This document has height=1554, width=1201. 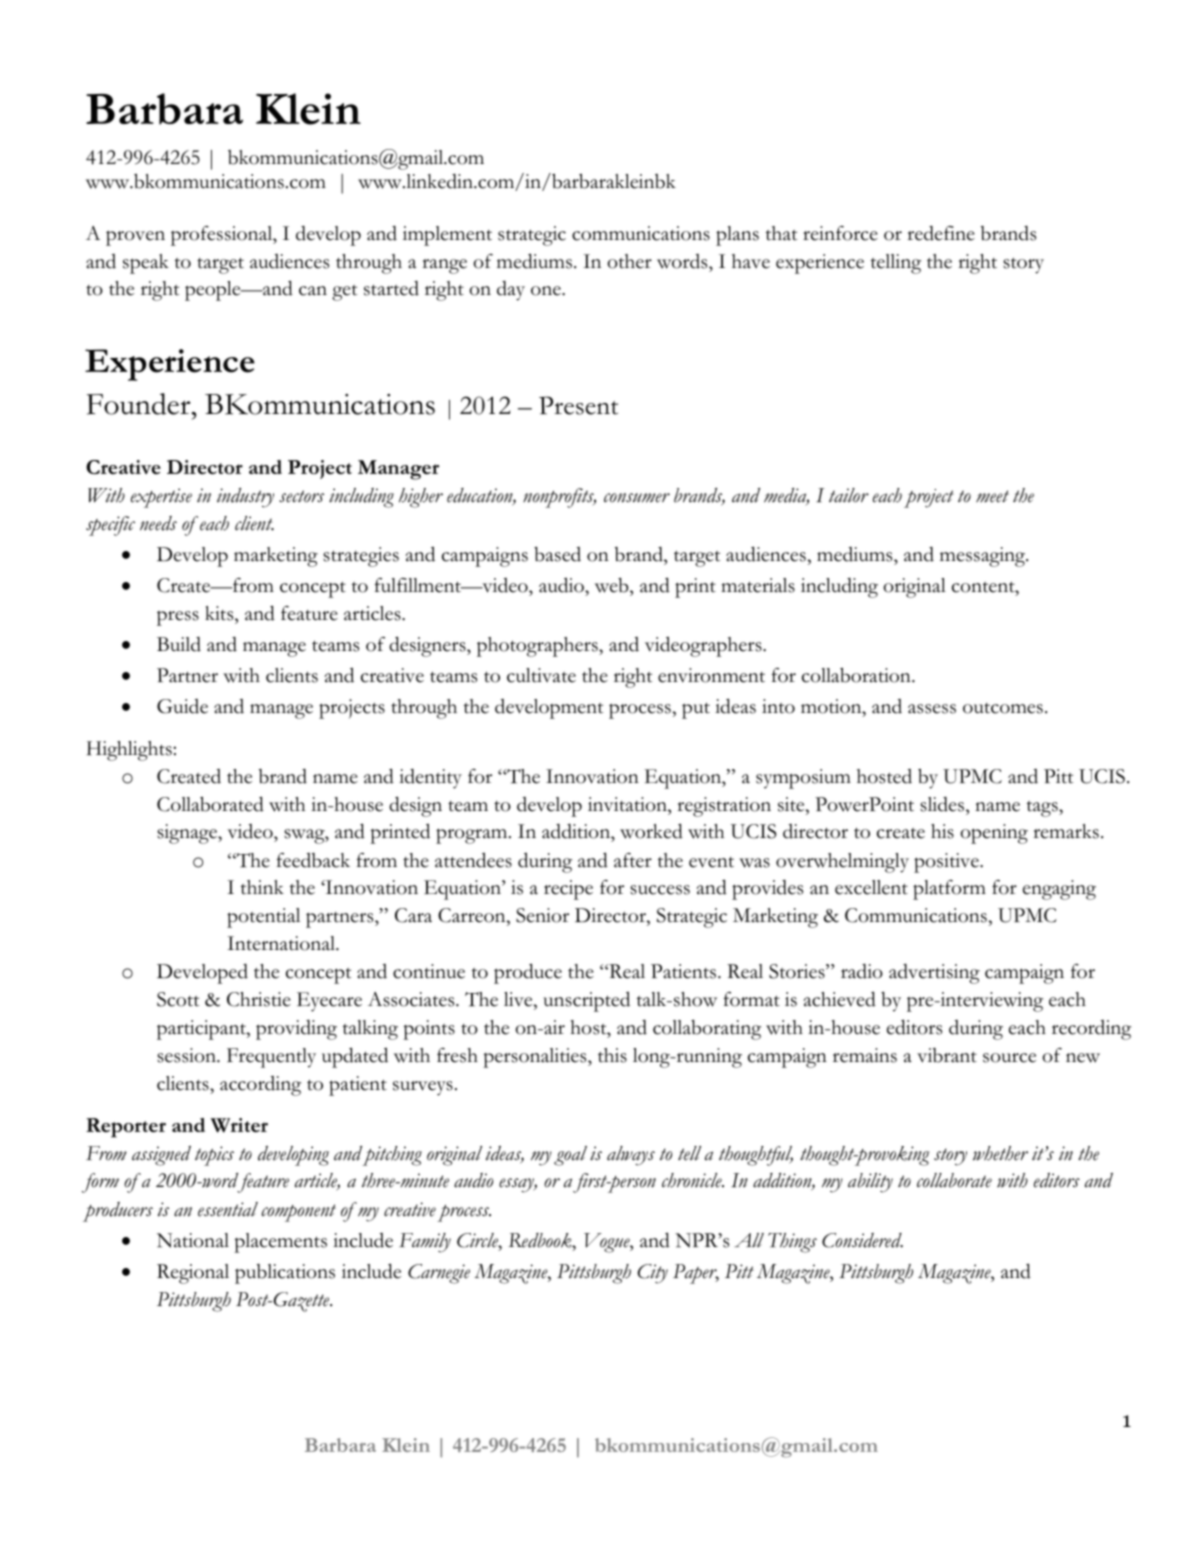 What do you see at coordinates (629, 261) in the document?
I see `other` at bounding box center [629, 261].
